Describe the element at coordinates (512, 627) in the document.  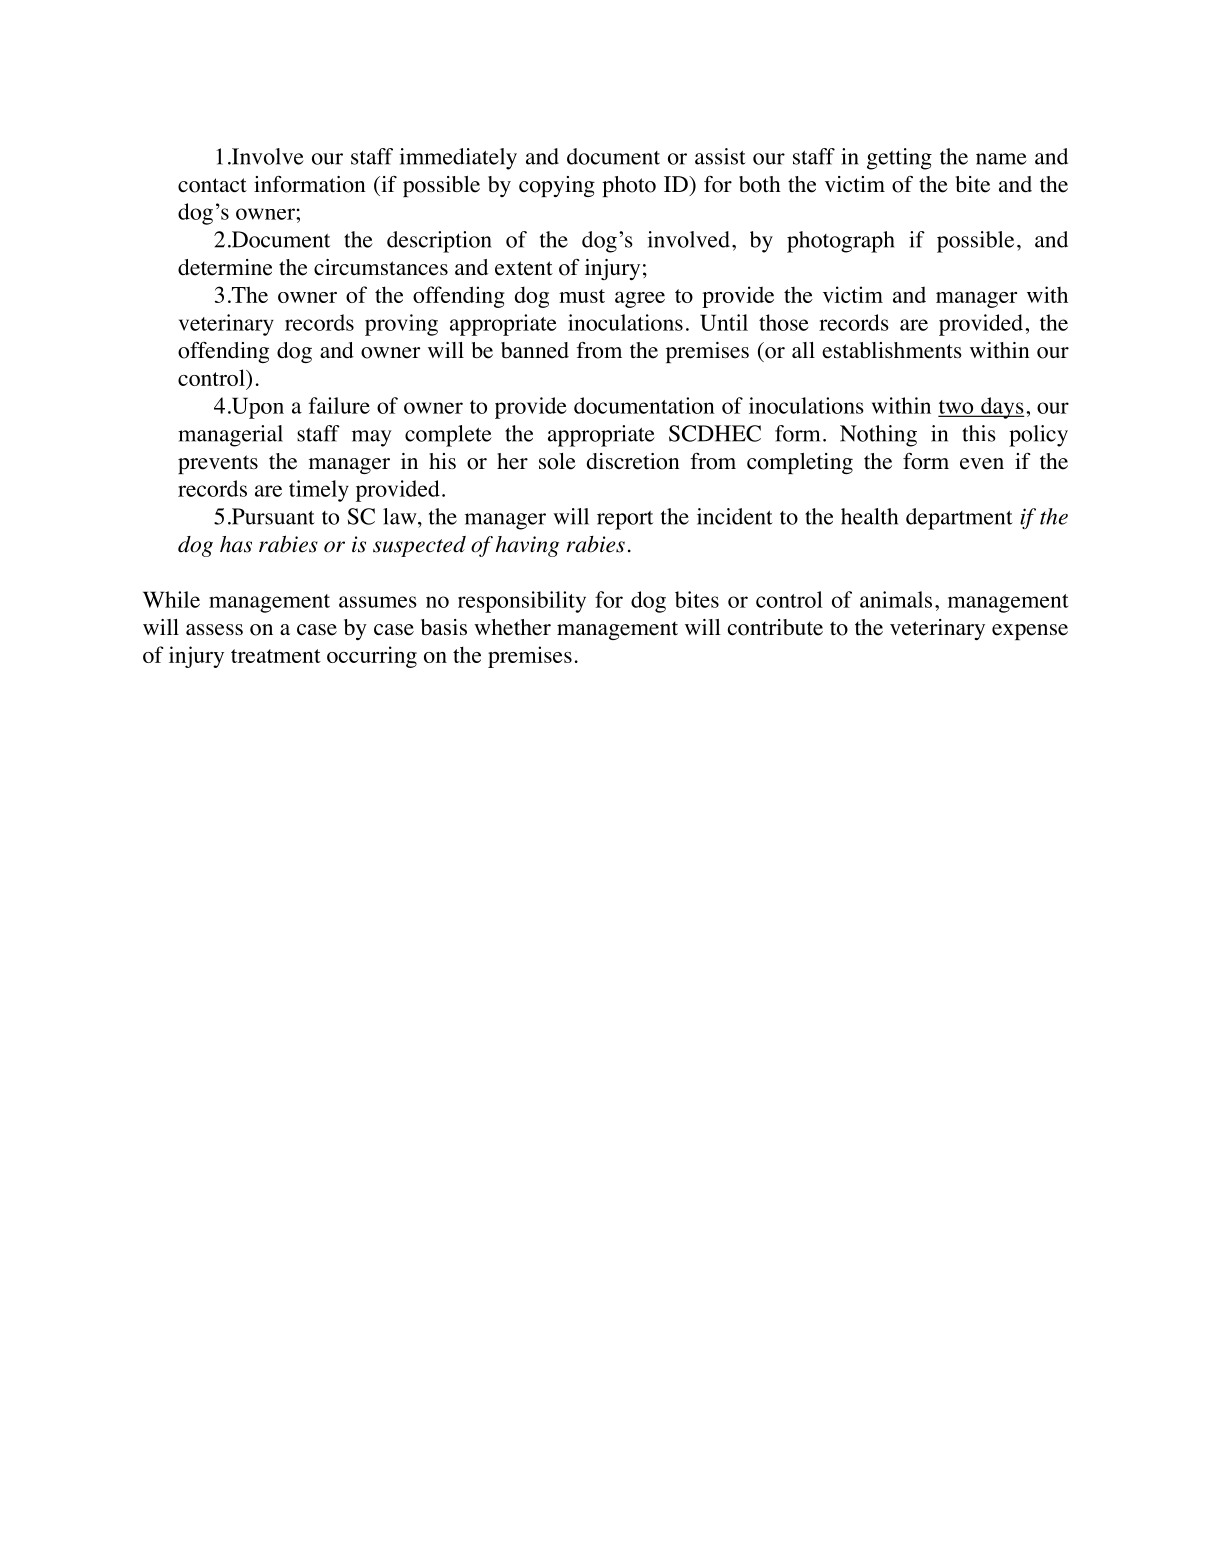
I see `whether` at that location.
